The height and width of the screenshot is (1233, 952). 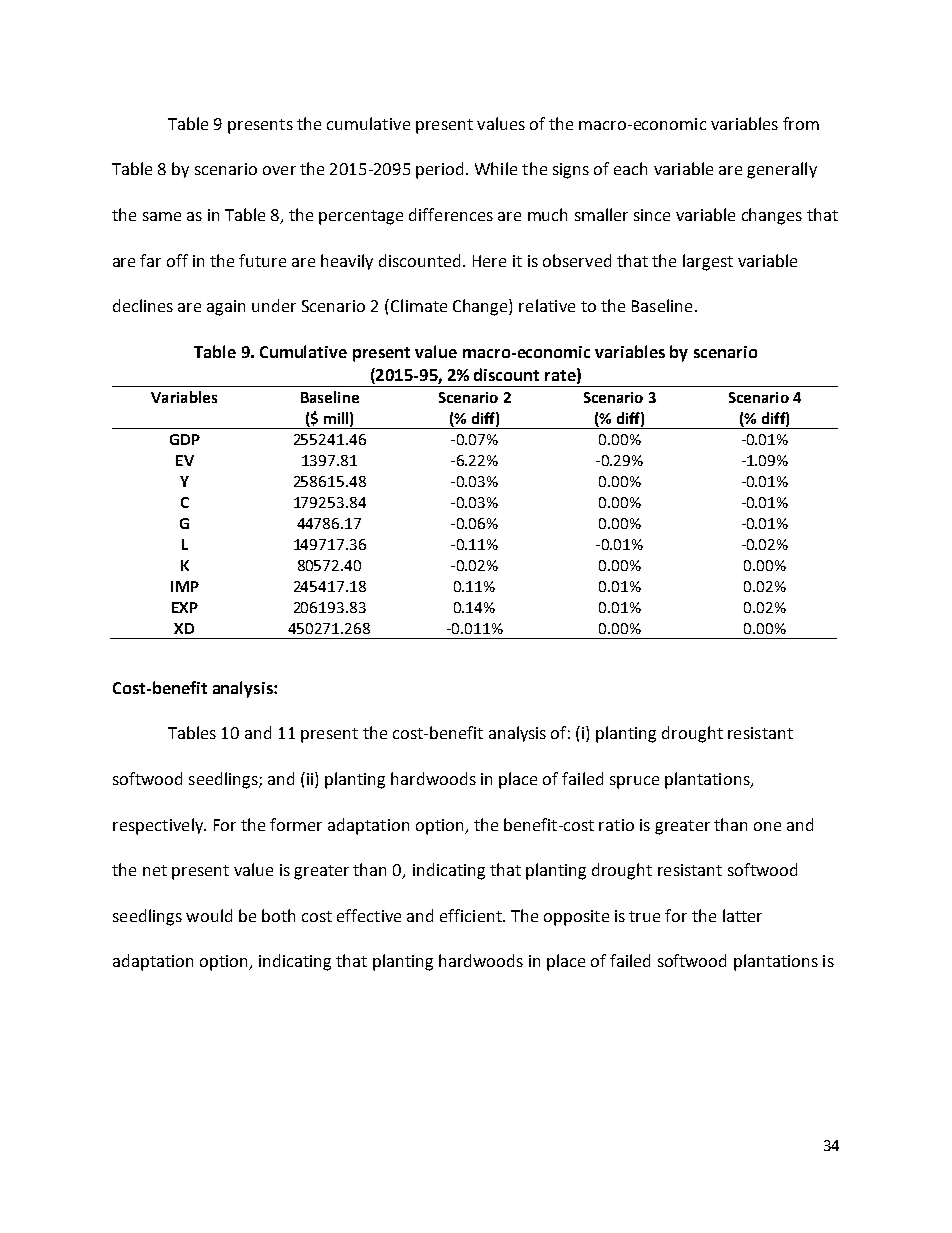 I want to click on ratio, so click(x=616, y=825).
